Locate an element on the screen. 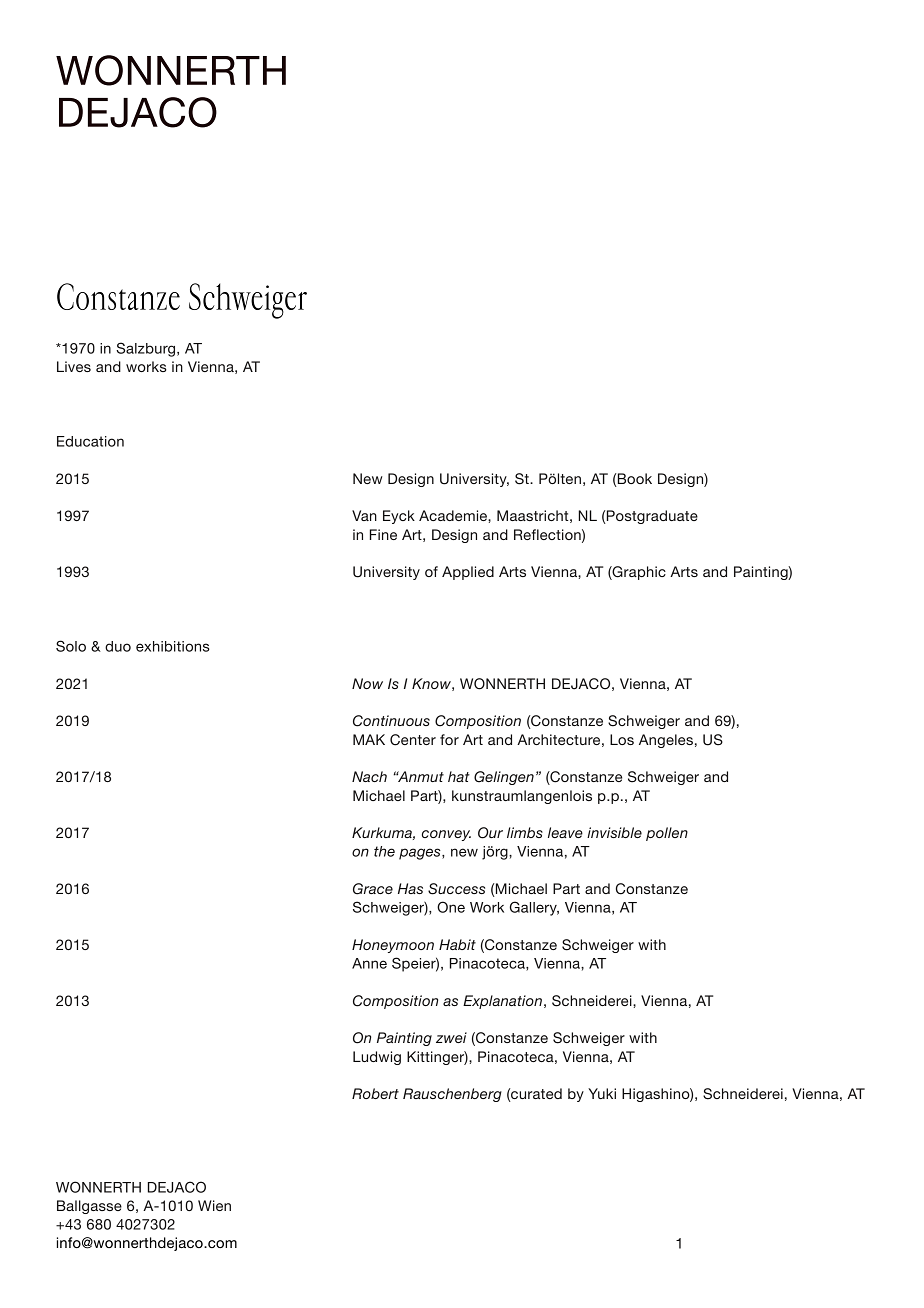 Image resolution: width=924 pixels, height=1308 pixels. Robert is located at coordinates (375, 1093).
